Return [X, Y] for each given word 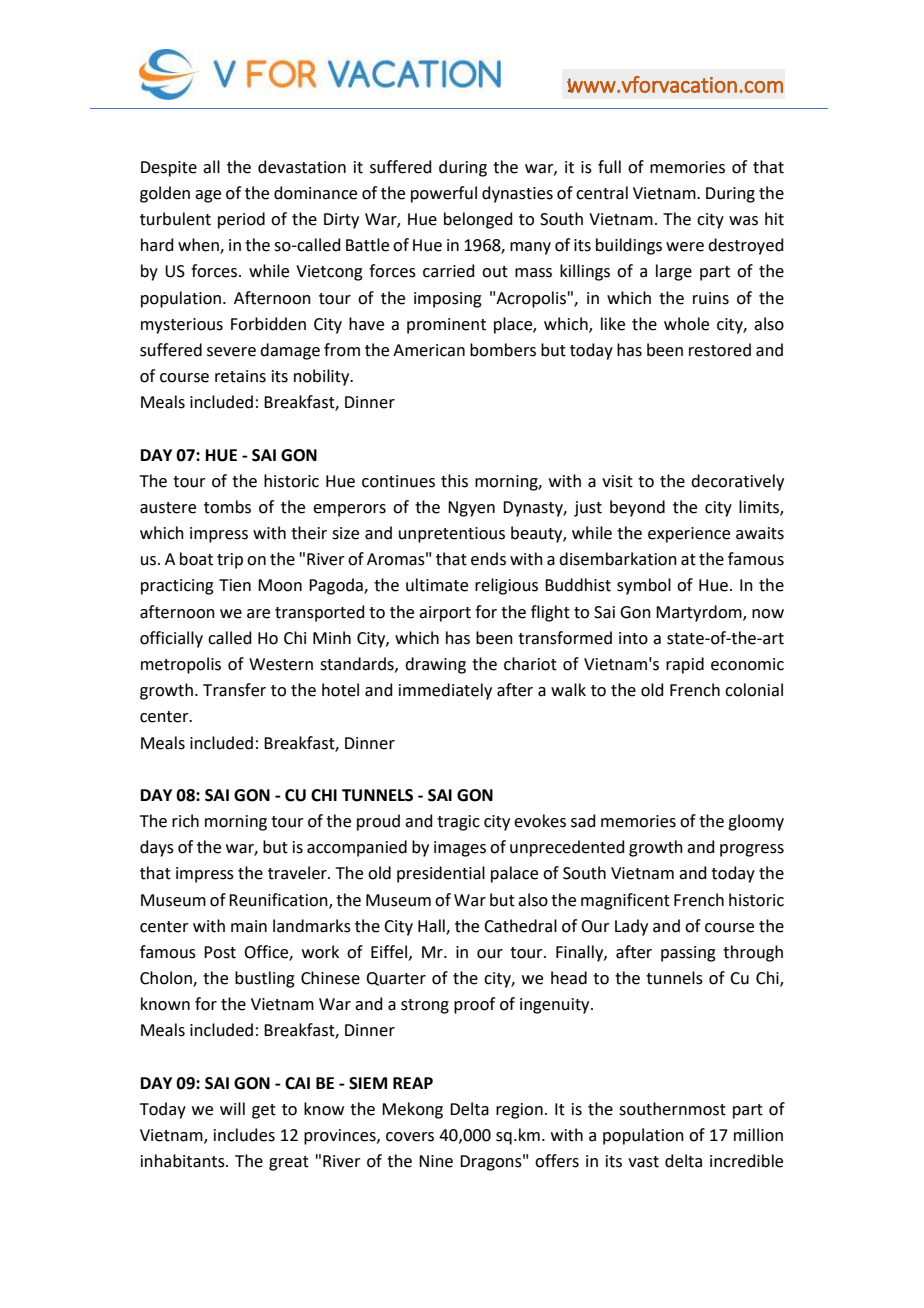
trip [230, 561]
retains [240, 376]
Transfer [234, 690]
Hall [432, 926]
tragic [458, 823]
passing [688, 954]
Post [220, 952]
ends [488, 559]
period [241, 220]
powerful [444, 194]
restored [720, 350]
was [743, 221]
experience [689, 535]
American [429, 350]
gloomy [756, 822]
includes [244, 1135]
